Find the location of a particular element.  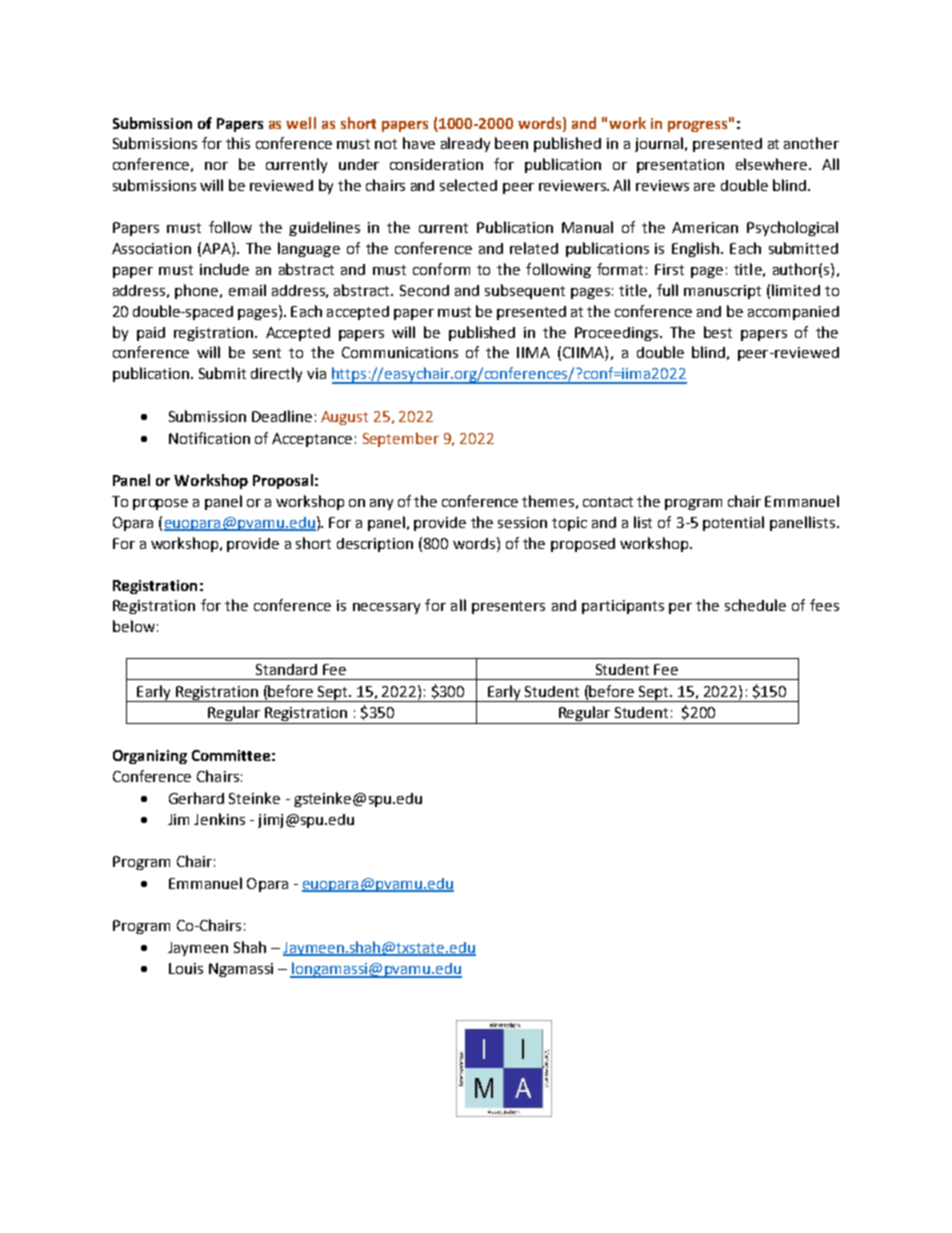

schedule is located at coordinates (755, 605).
